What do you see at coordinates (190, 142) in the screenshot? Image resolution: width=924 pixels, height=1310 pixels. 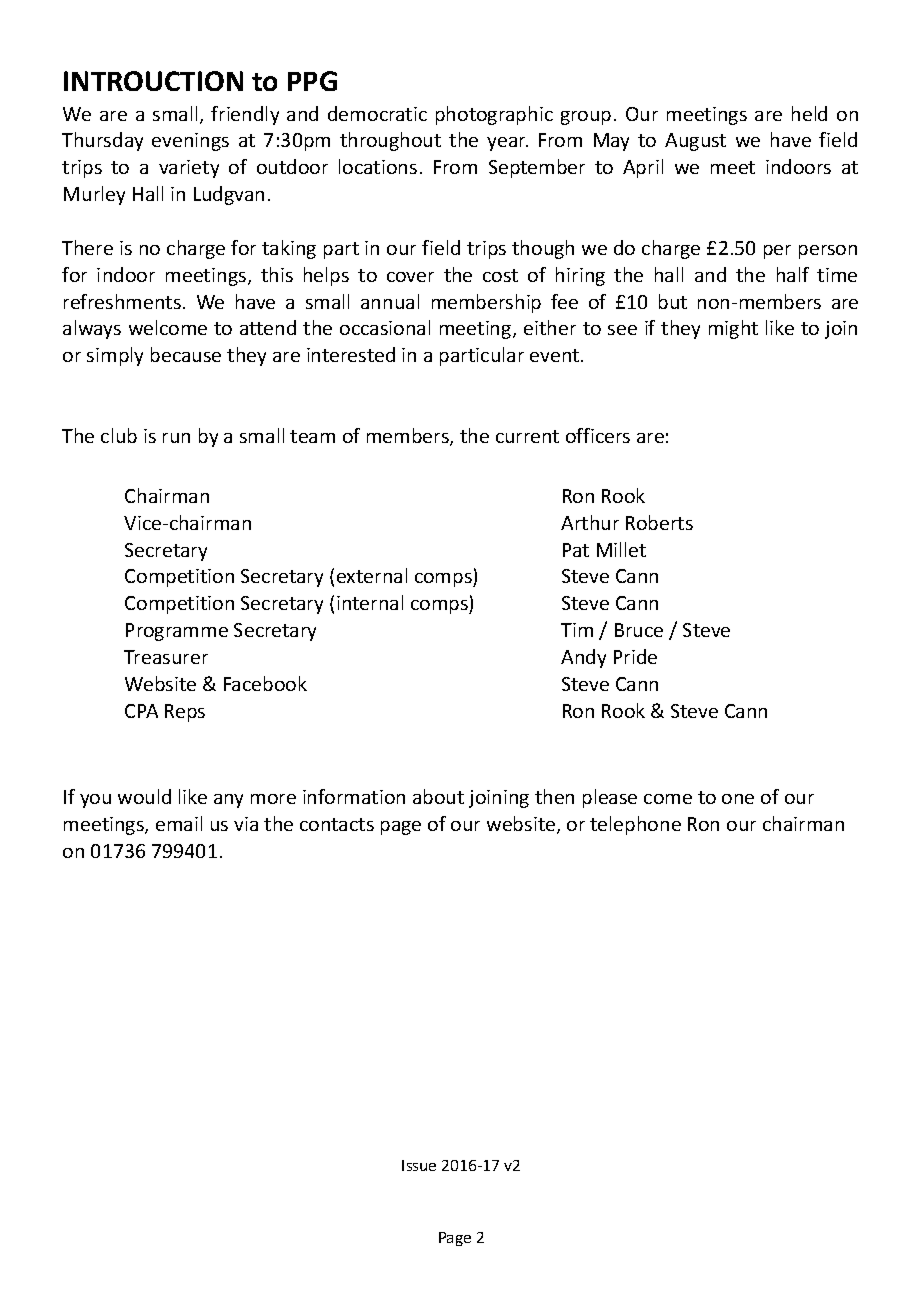 I see `evenings` at bounding box center [190, 142].
